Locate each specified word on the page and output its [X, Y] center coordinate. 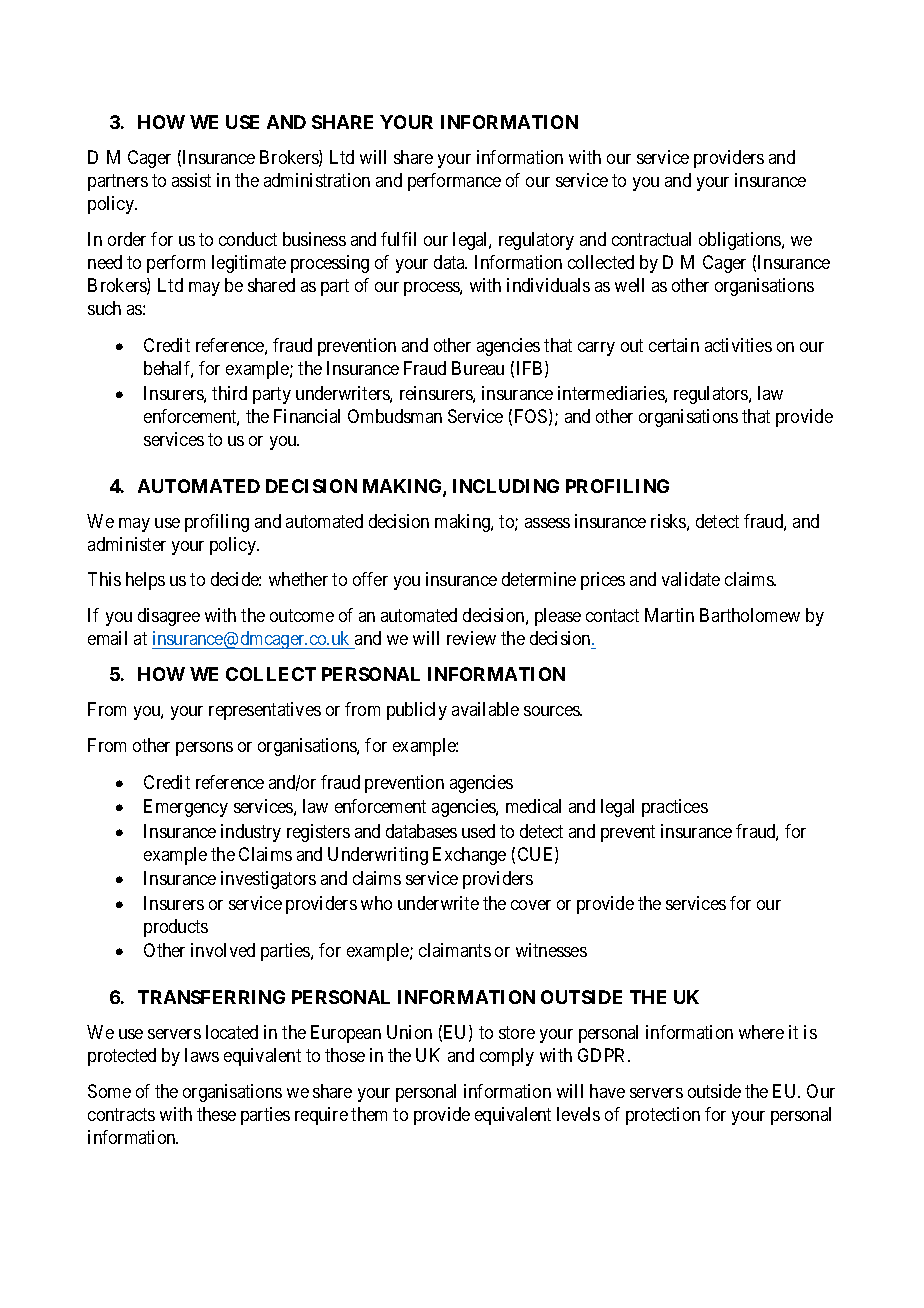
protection [663, 1116]
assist [191, 180]
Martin [669, 615]
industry [251, 833]
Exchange [469, 856]
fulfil [398, 239]
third [229, 393]
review [471, 638]
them [369, 1114]
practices [675, 808]
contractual [651, 239]
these [216, 1114]
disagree [169, 617]
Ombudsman [395, 416]
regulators [712, 395]
